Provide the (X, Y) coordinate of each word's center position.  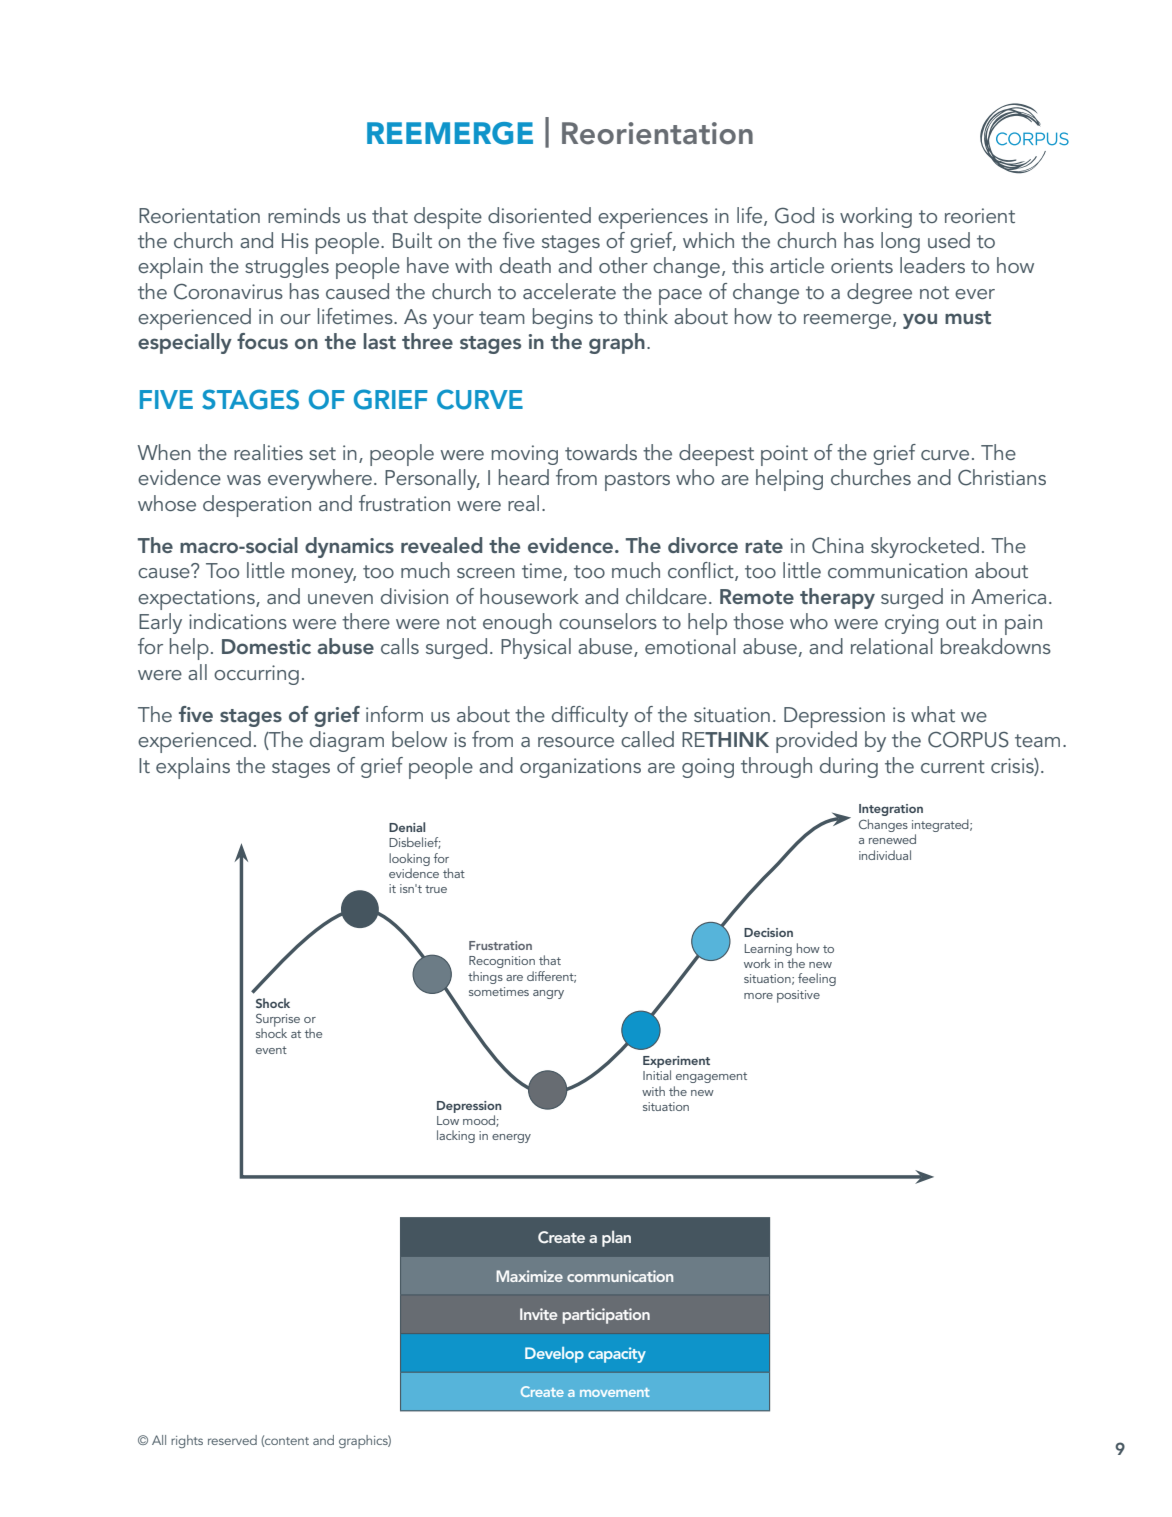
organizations (580, 768)
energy (511, 1138)
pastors (637, 481)
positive (798, 996)
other (623, 265)
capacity (617, 1355)
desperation (257, 506)
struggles (287, 267)
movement (614, 1392)
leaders (932, 265)
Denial (407, 827)
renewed (892, 839)
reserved (232, 1440)
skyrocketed (925, 547)
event (271, 1050)
